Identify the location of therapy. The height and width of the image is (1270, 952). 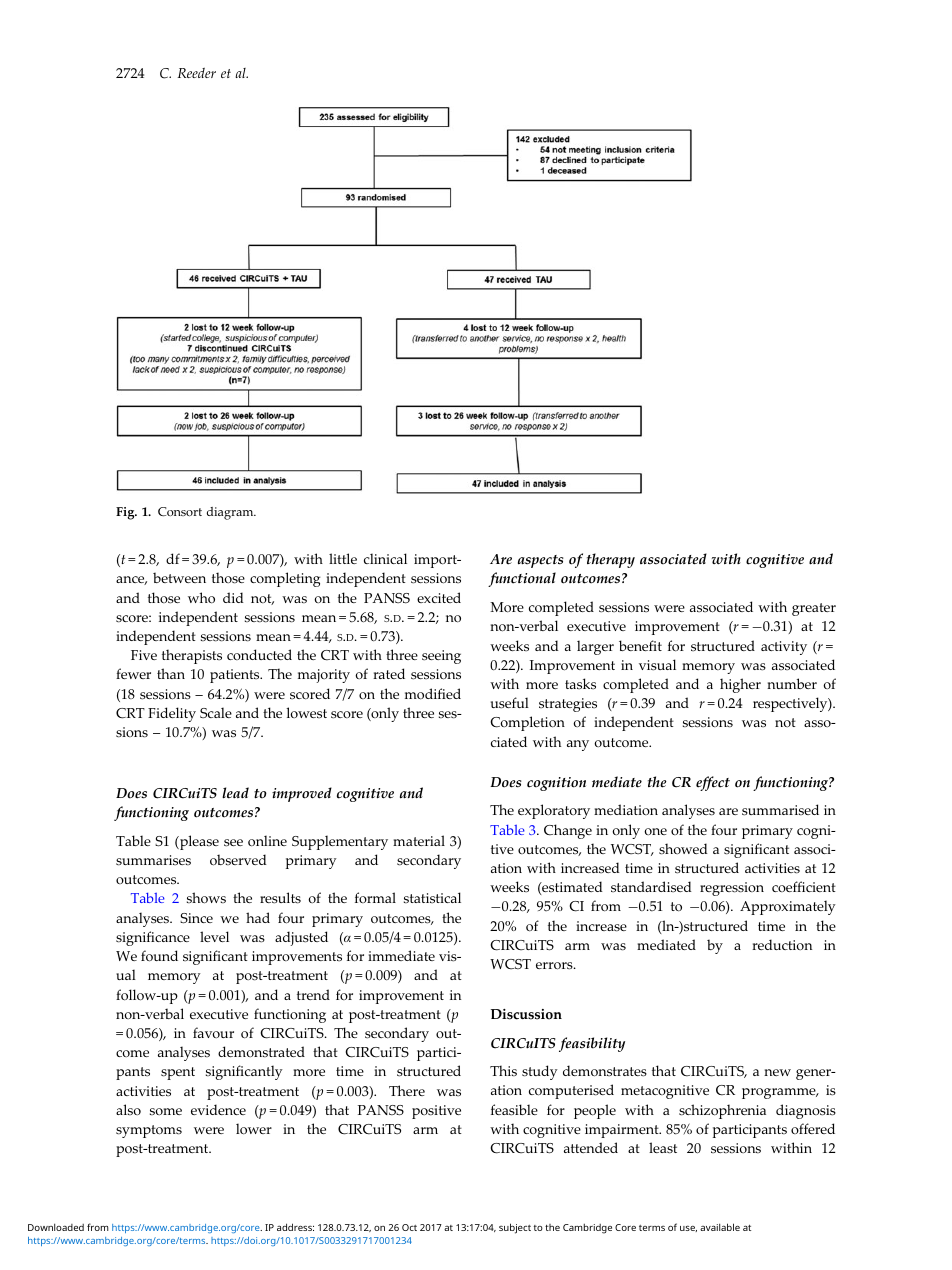
(611, 560).
